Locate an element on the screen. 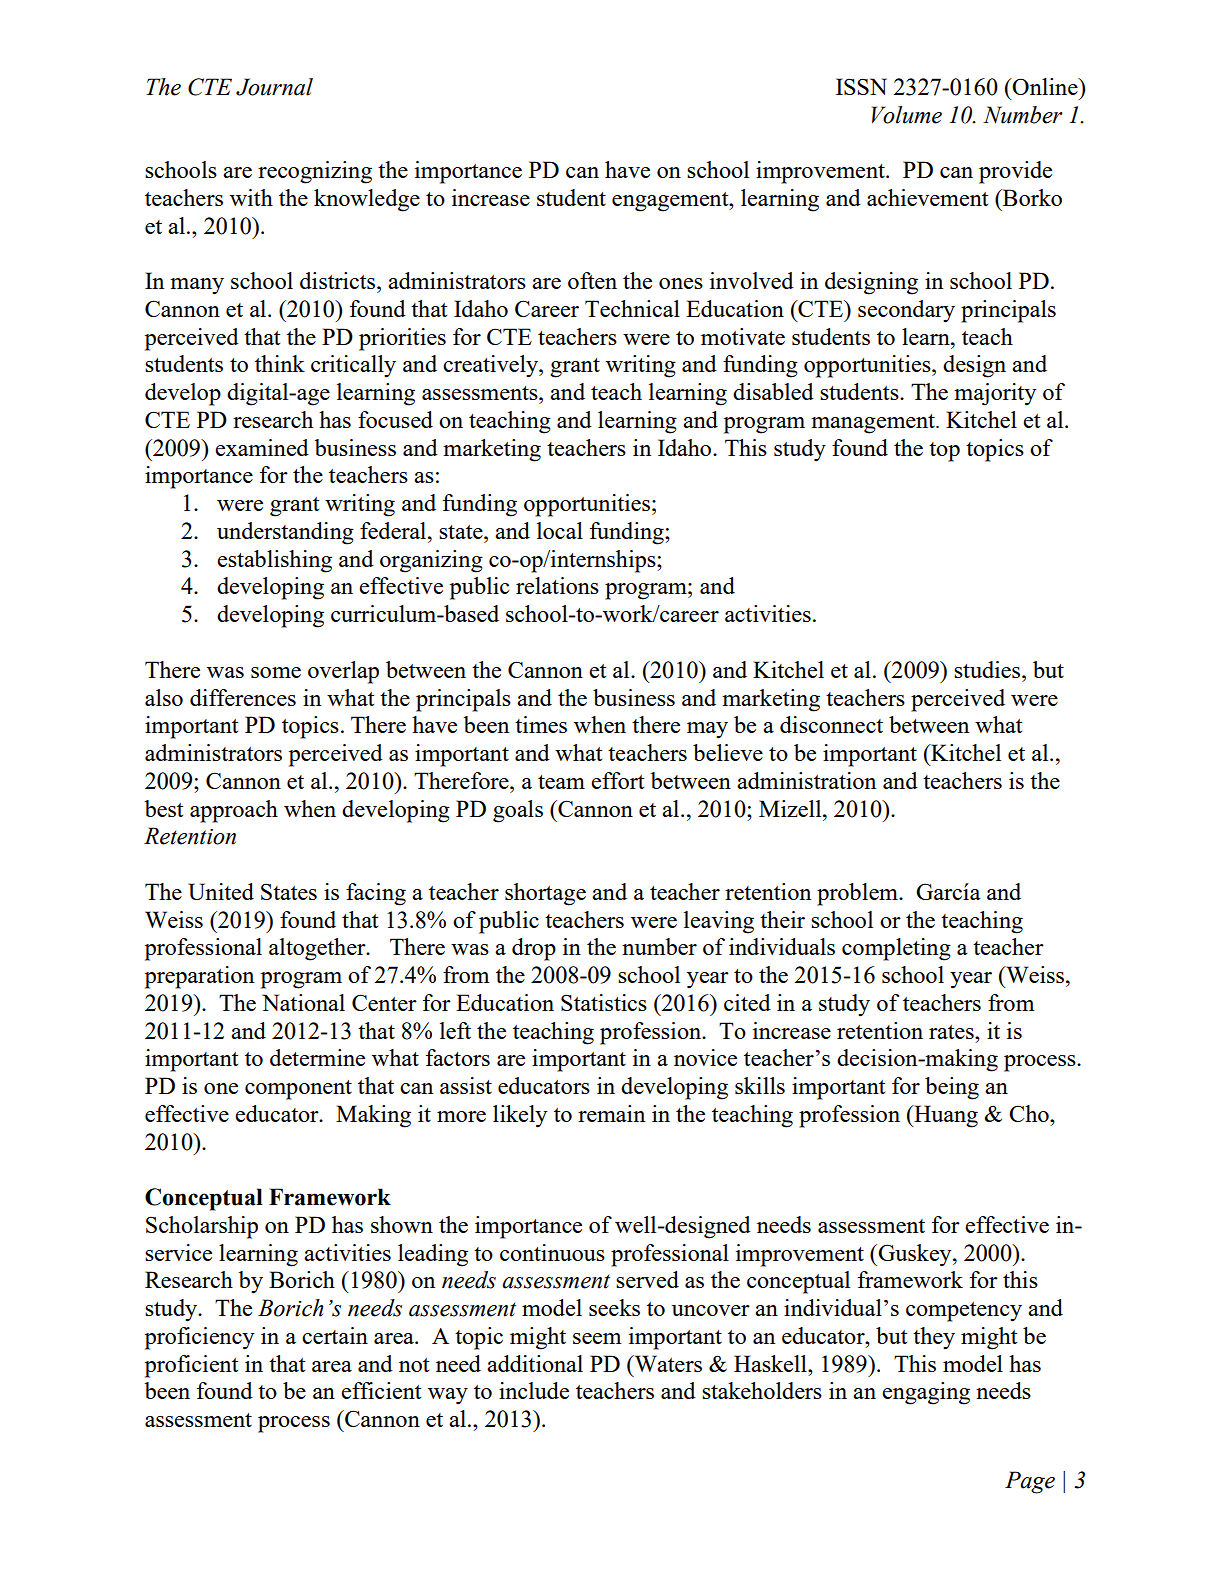  often is located at coordinates (592, 280).
